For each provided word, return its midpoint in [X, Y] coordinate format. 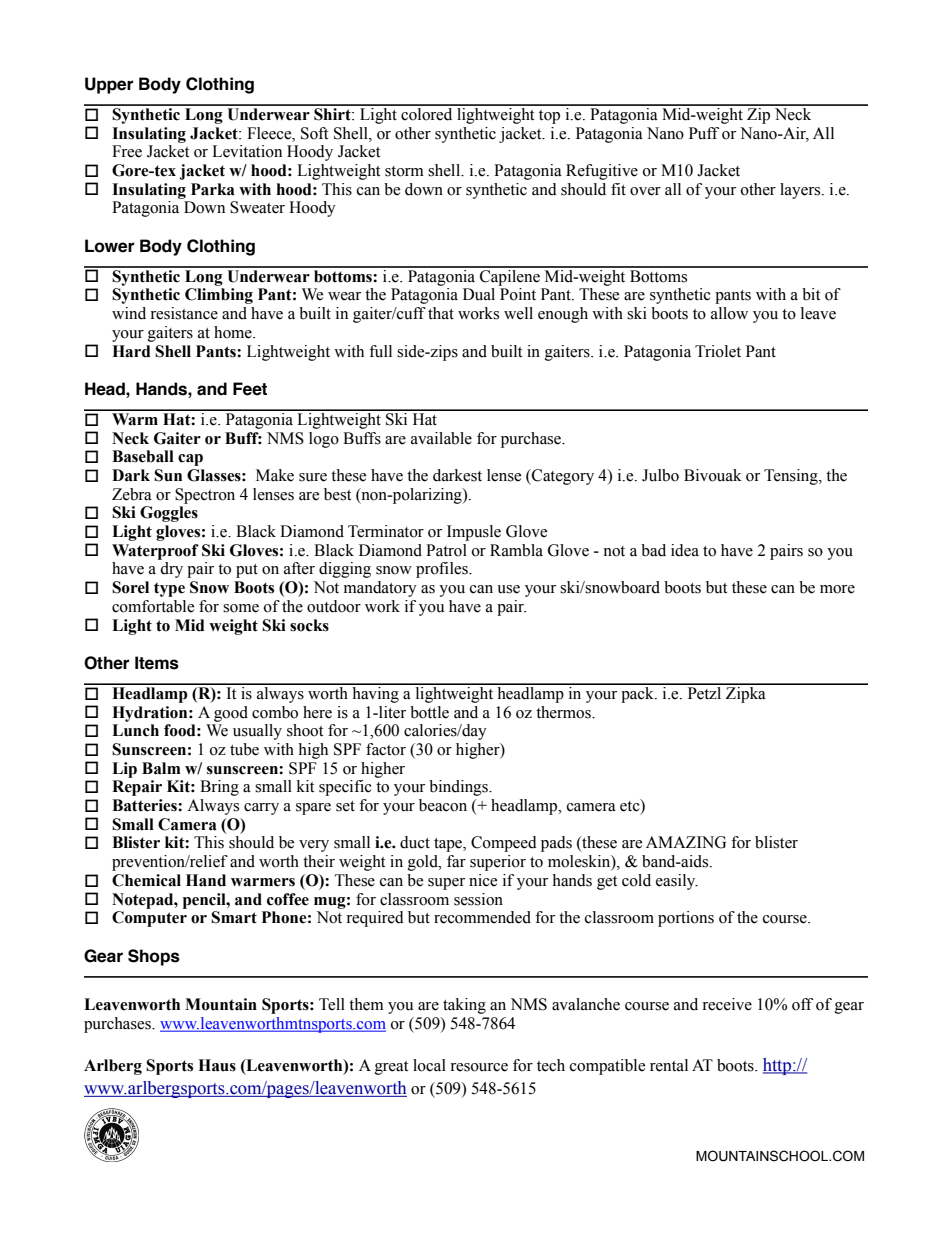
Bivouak [713, 475]
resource [479, 1067]
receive [727, 1004]
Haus [217, 1065]
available [441, 438]
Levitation [247, 151]
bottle [429, 712]
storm [404, 171]
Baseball [143, 456]
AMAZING [686, 842]
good [231, 714]
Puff [704, 133]
